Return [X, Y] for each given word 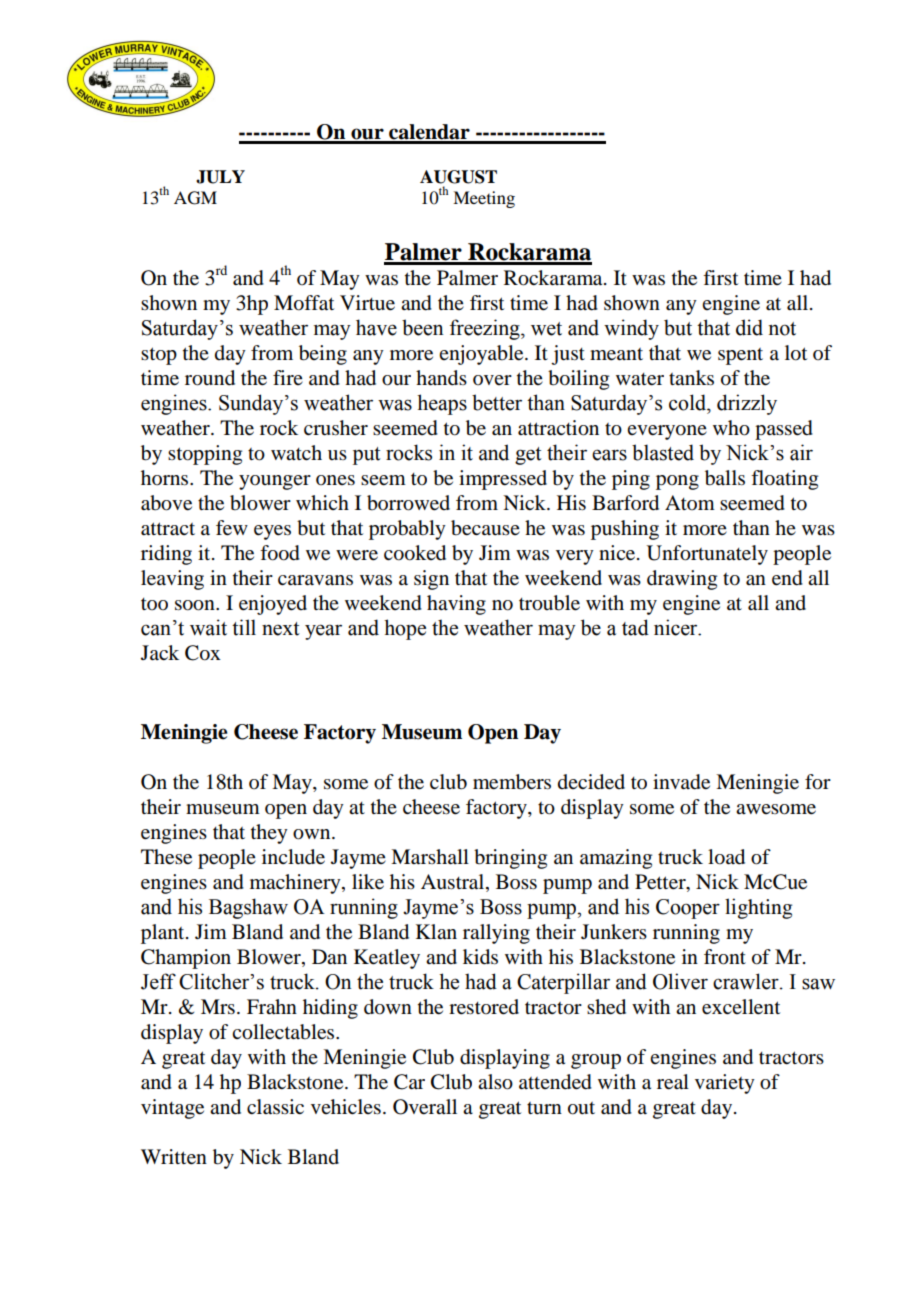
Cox [203, 653]
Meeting [484, 199]
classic [275, 1107]
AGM [195, 198]
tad [635, 627]
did [749, 327]
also [495, 1082]
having [456, 605]
